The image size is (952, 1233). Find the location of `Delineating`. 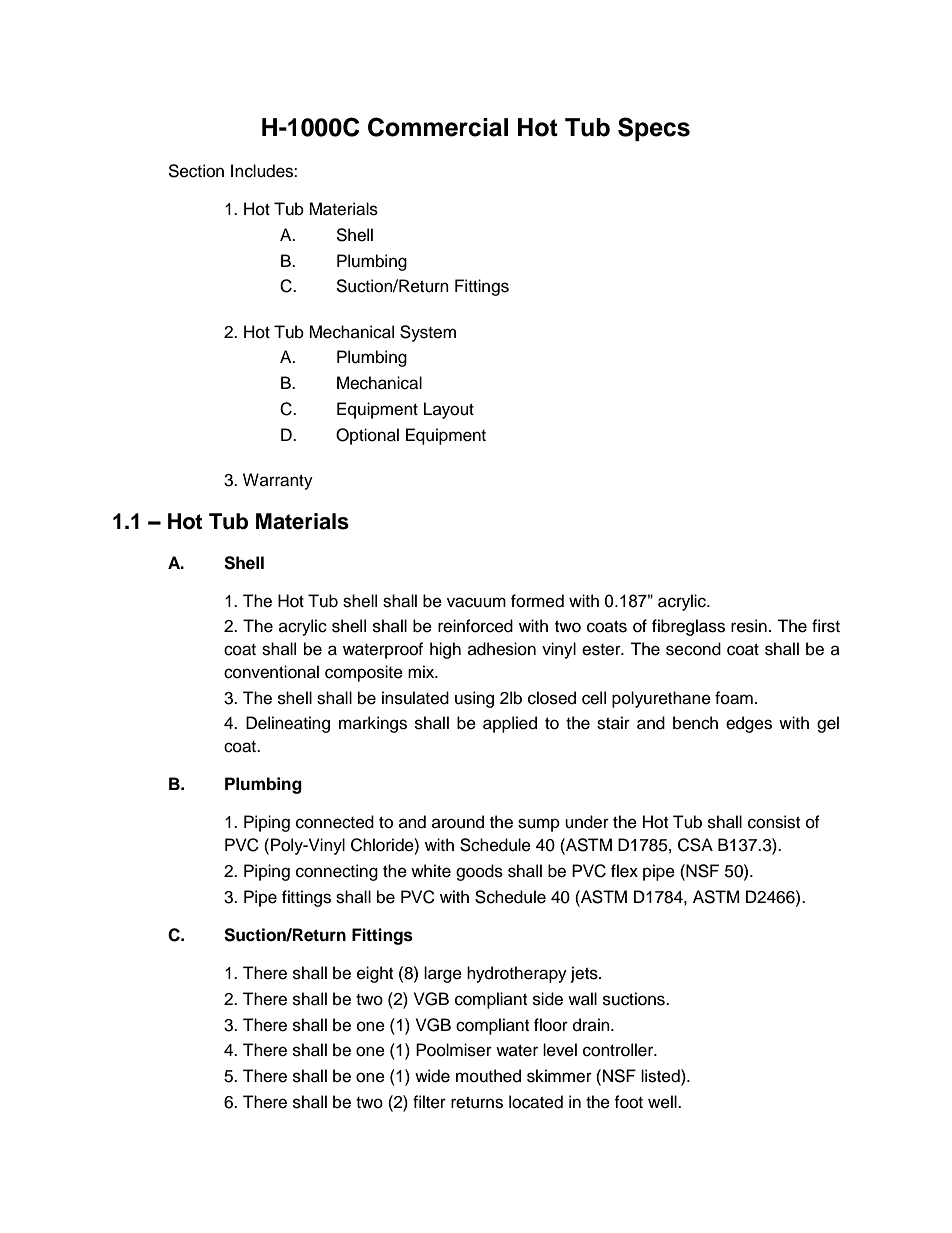

Delineating is located at coordinates (288, 724).
